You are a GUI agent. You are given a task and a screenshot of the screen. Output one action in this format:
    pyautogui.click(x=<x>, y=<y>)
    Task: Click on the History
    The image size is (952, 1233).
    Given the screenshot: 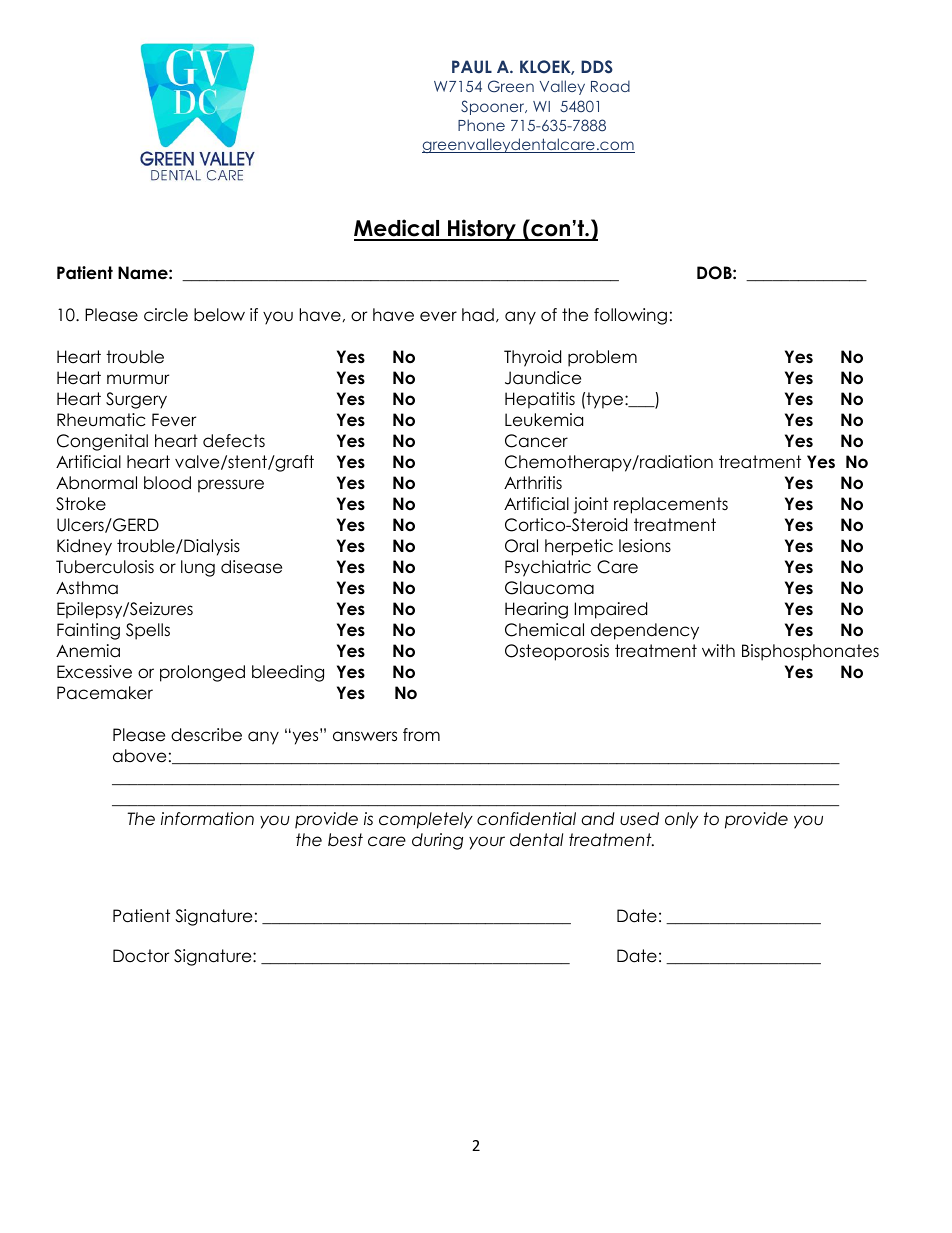 What is the action you would take?
    pyautogui.click(x=482, y=230)
